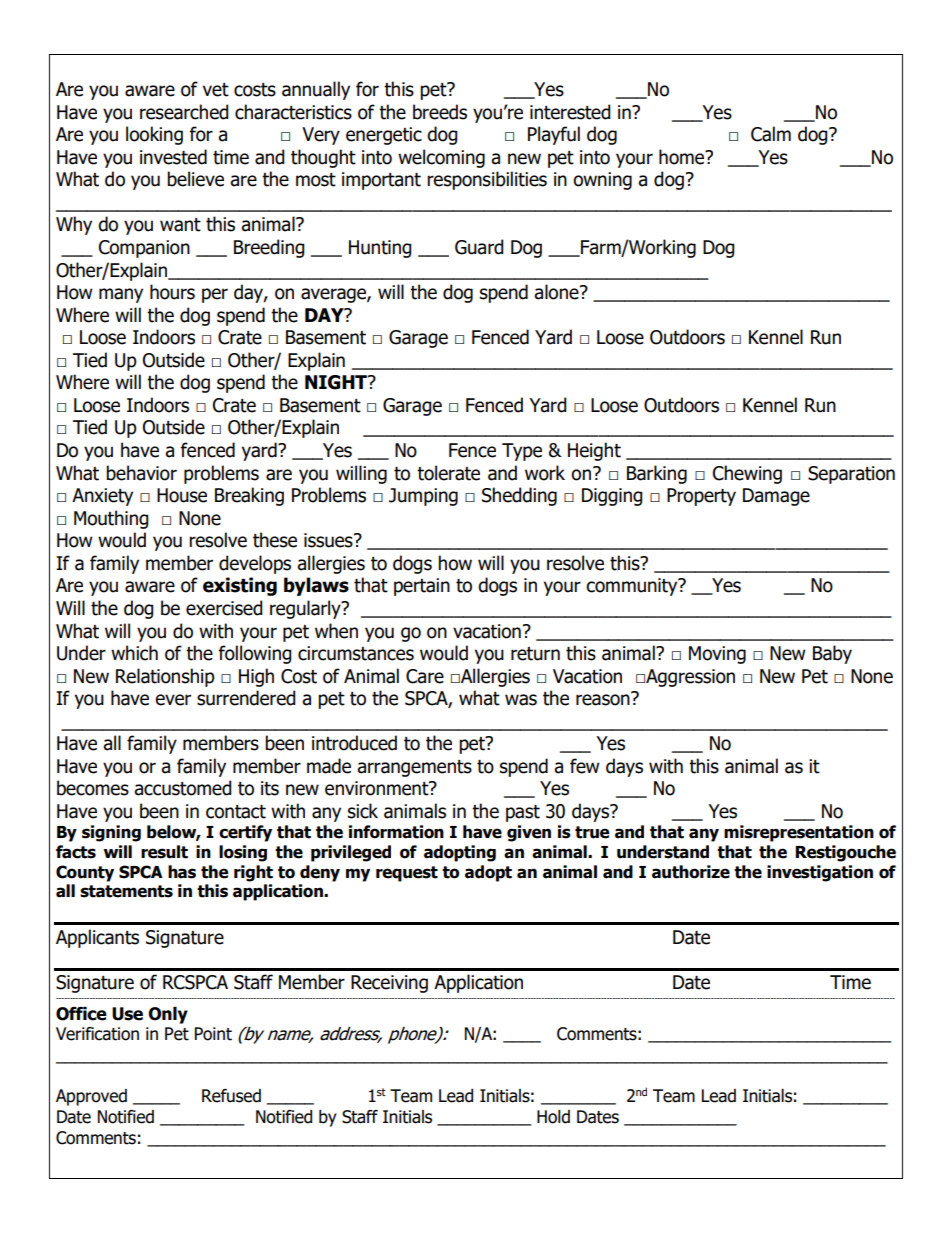 The width and height of the page is (952, 1233). Describe the element at coordinates (231, 1096) in the page. I see `Refused` at that location.
